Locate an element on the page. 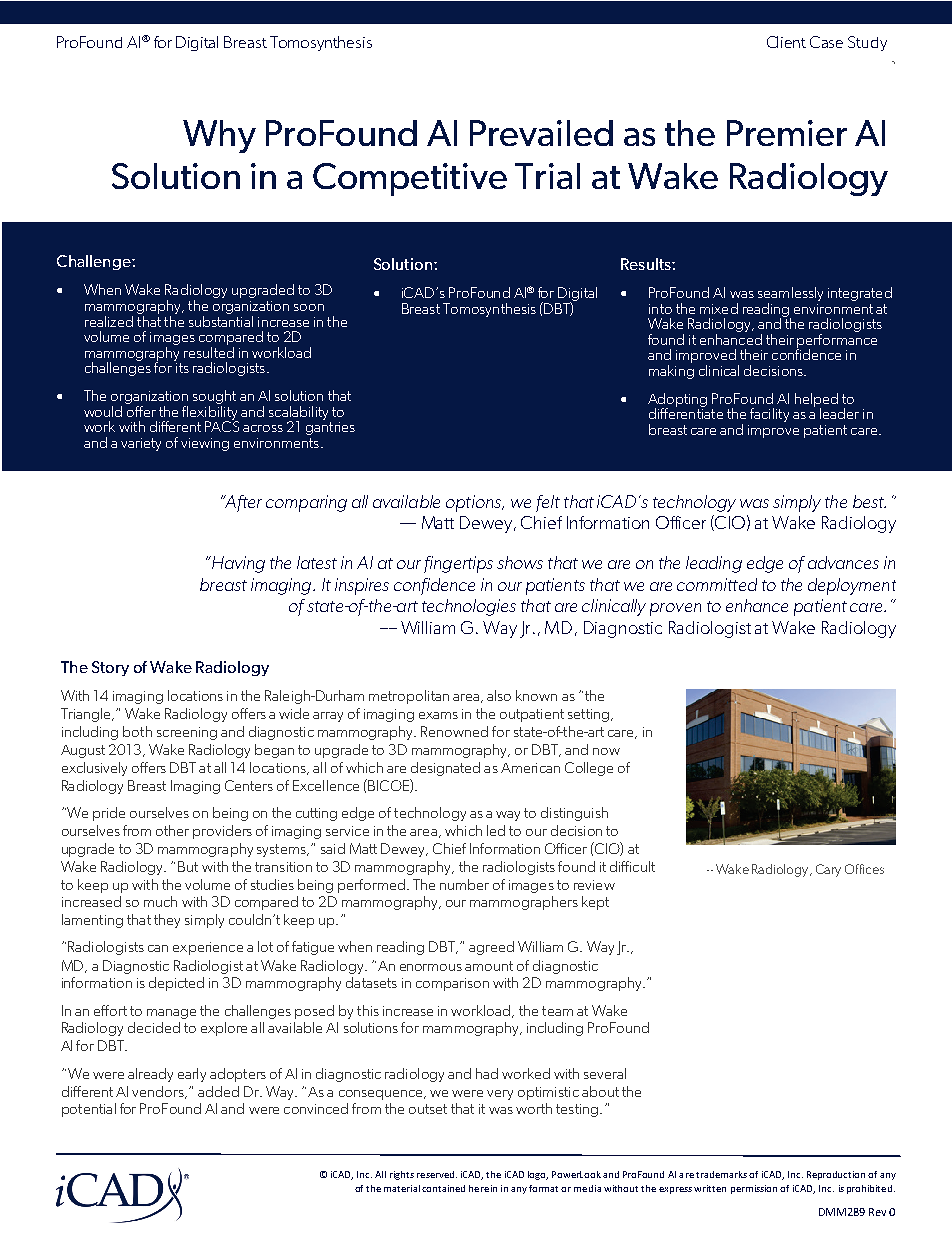 This page has height=1233, width=952. performance is located at coordinates (837, 340).
